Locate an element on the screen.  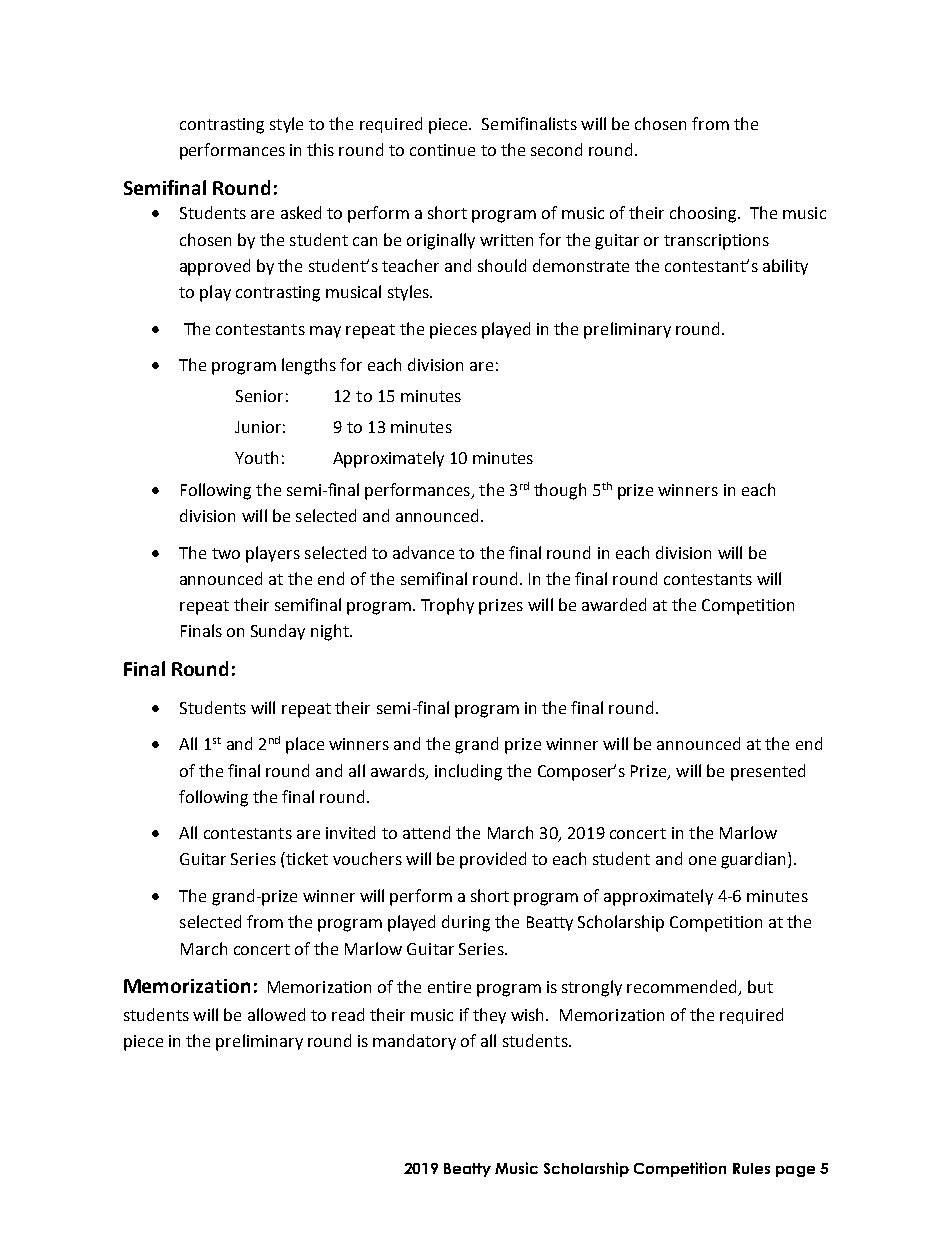
allowed is located at coordinates (276, 1014).
